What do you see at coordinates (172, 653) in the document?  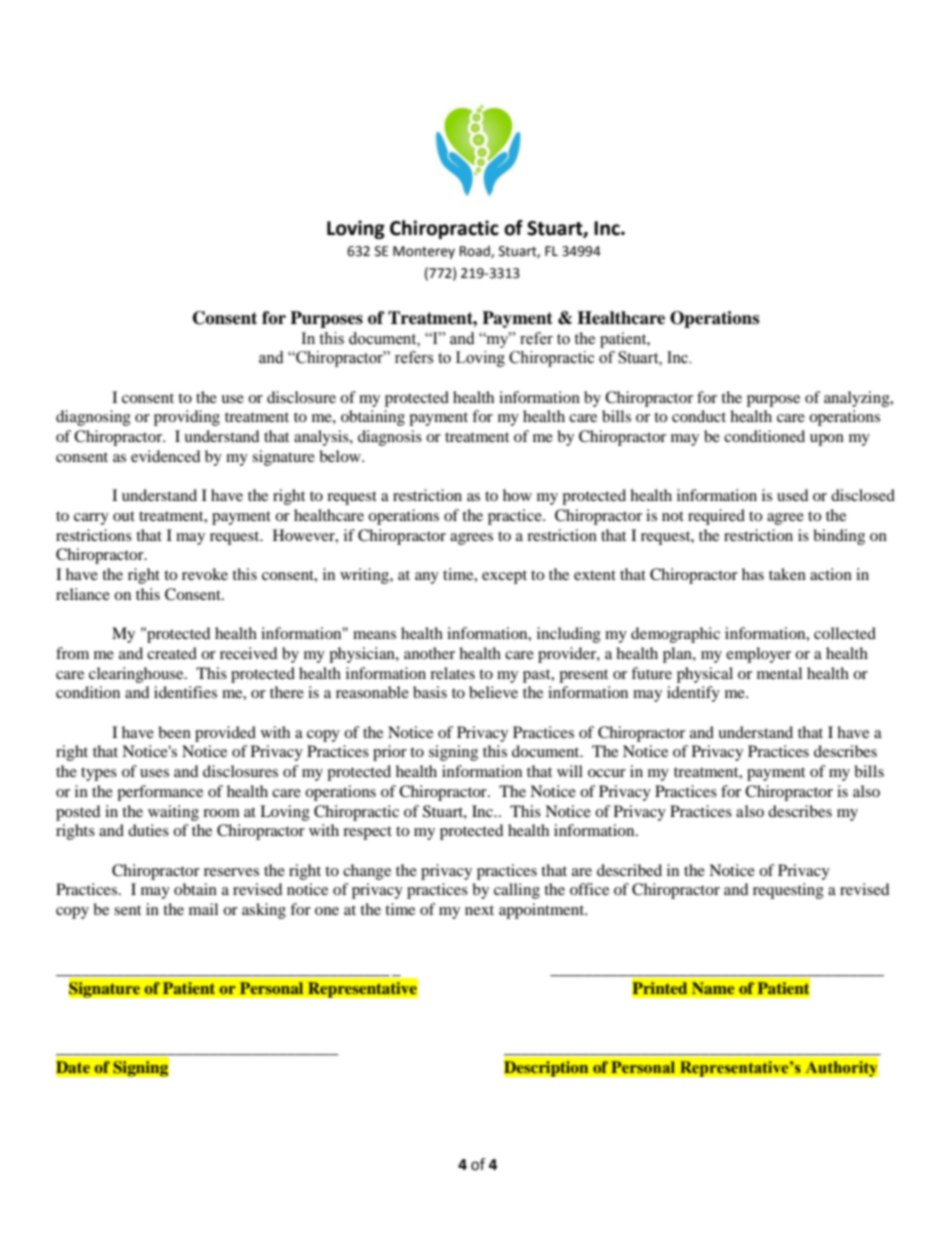 I see `created` at bounding box center [172, 653].
